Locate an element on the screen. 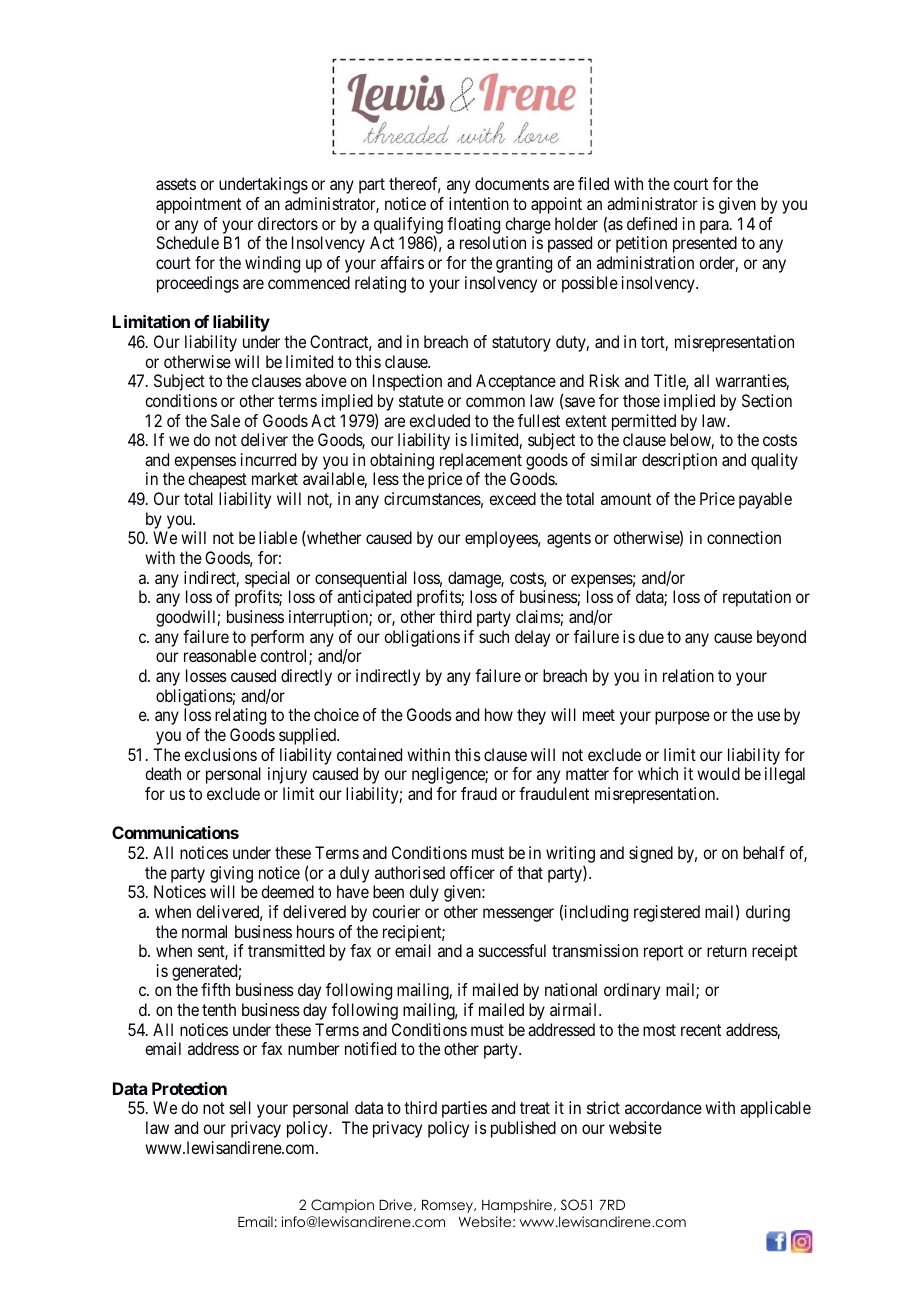 This screenshot has height=1308, width=924. connection is located at coordinates (744, 537).
